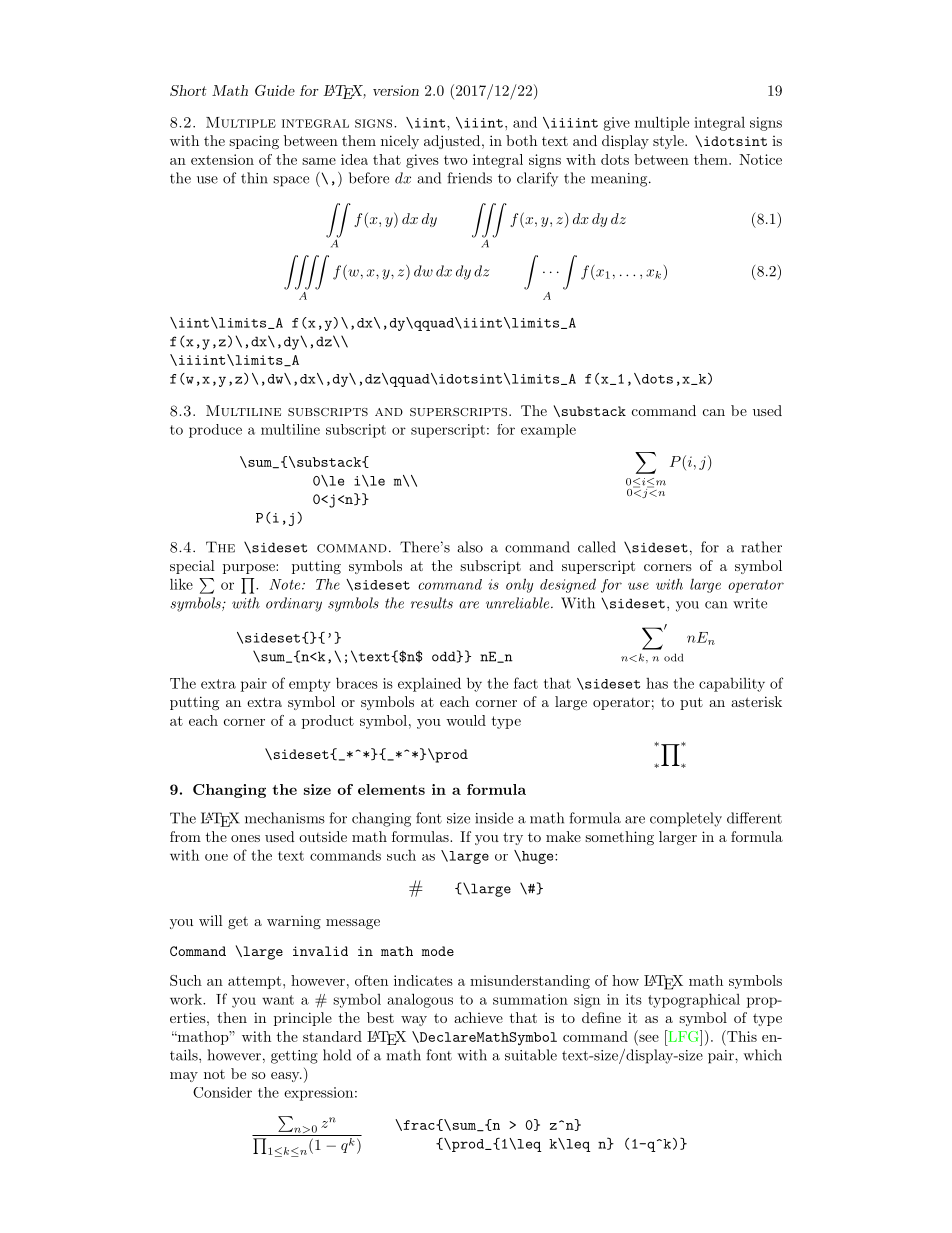 The width and height of the page is (952, 1233). Describe the element at coordinates (478, 1017) in the page. I see `achieve` at that location.
